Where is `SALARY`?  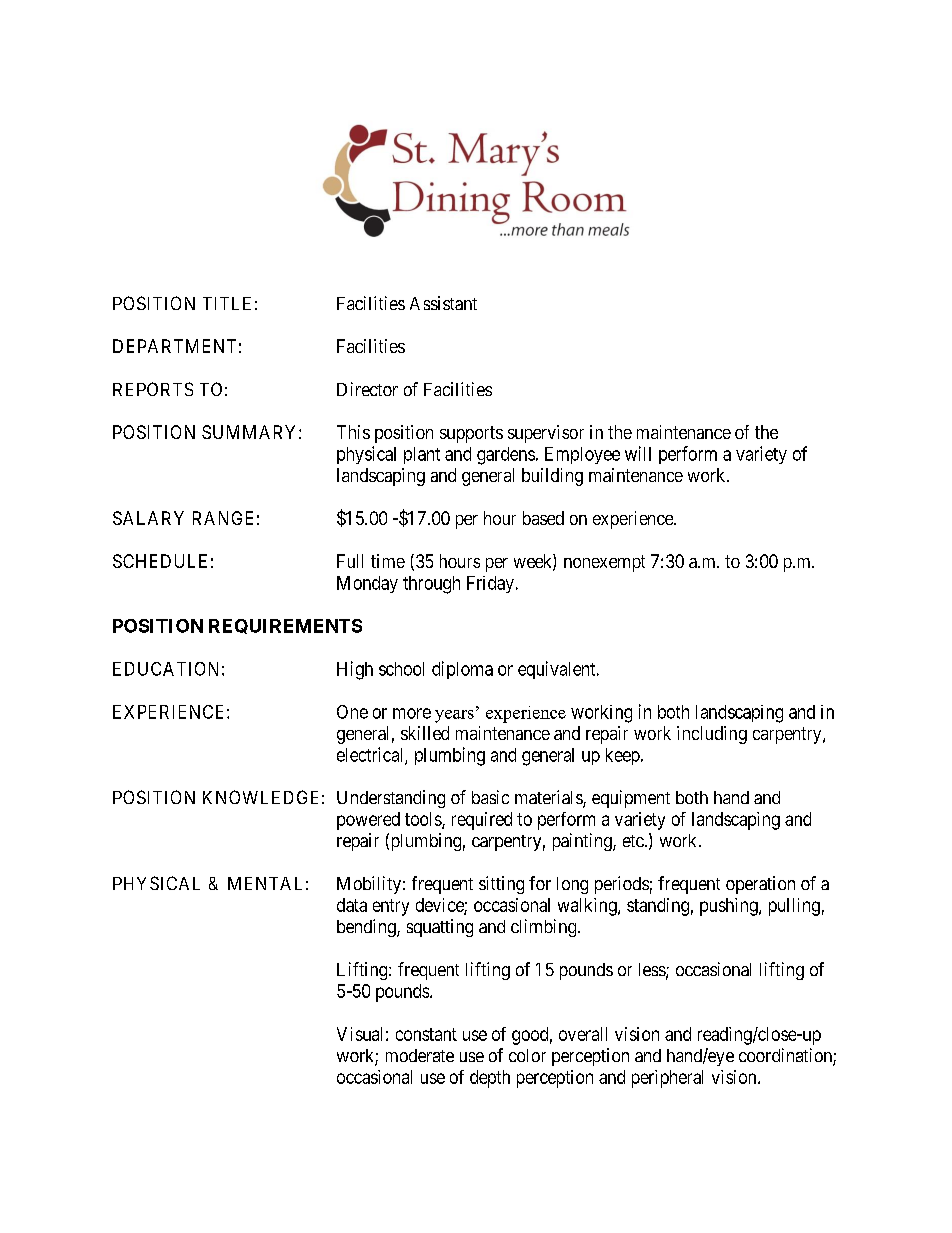
SALARY is located at coordinates (148, 518).
